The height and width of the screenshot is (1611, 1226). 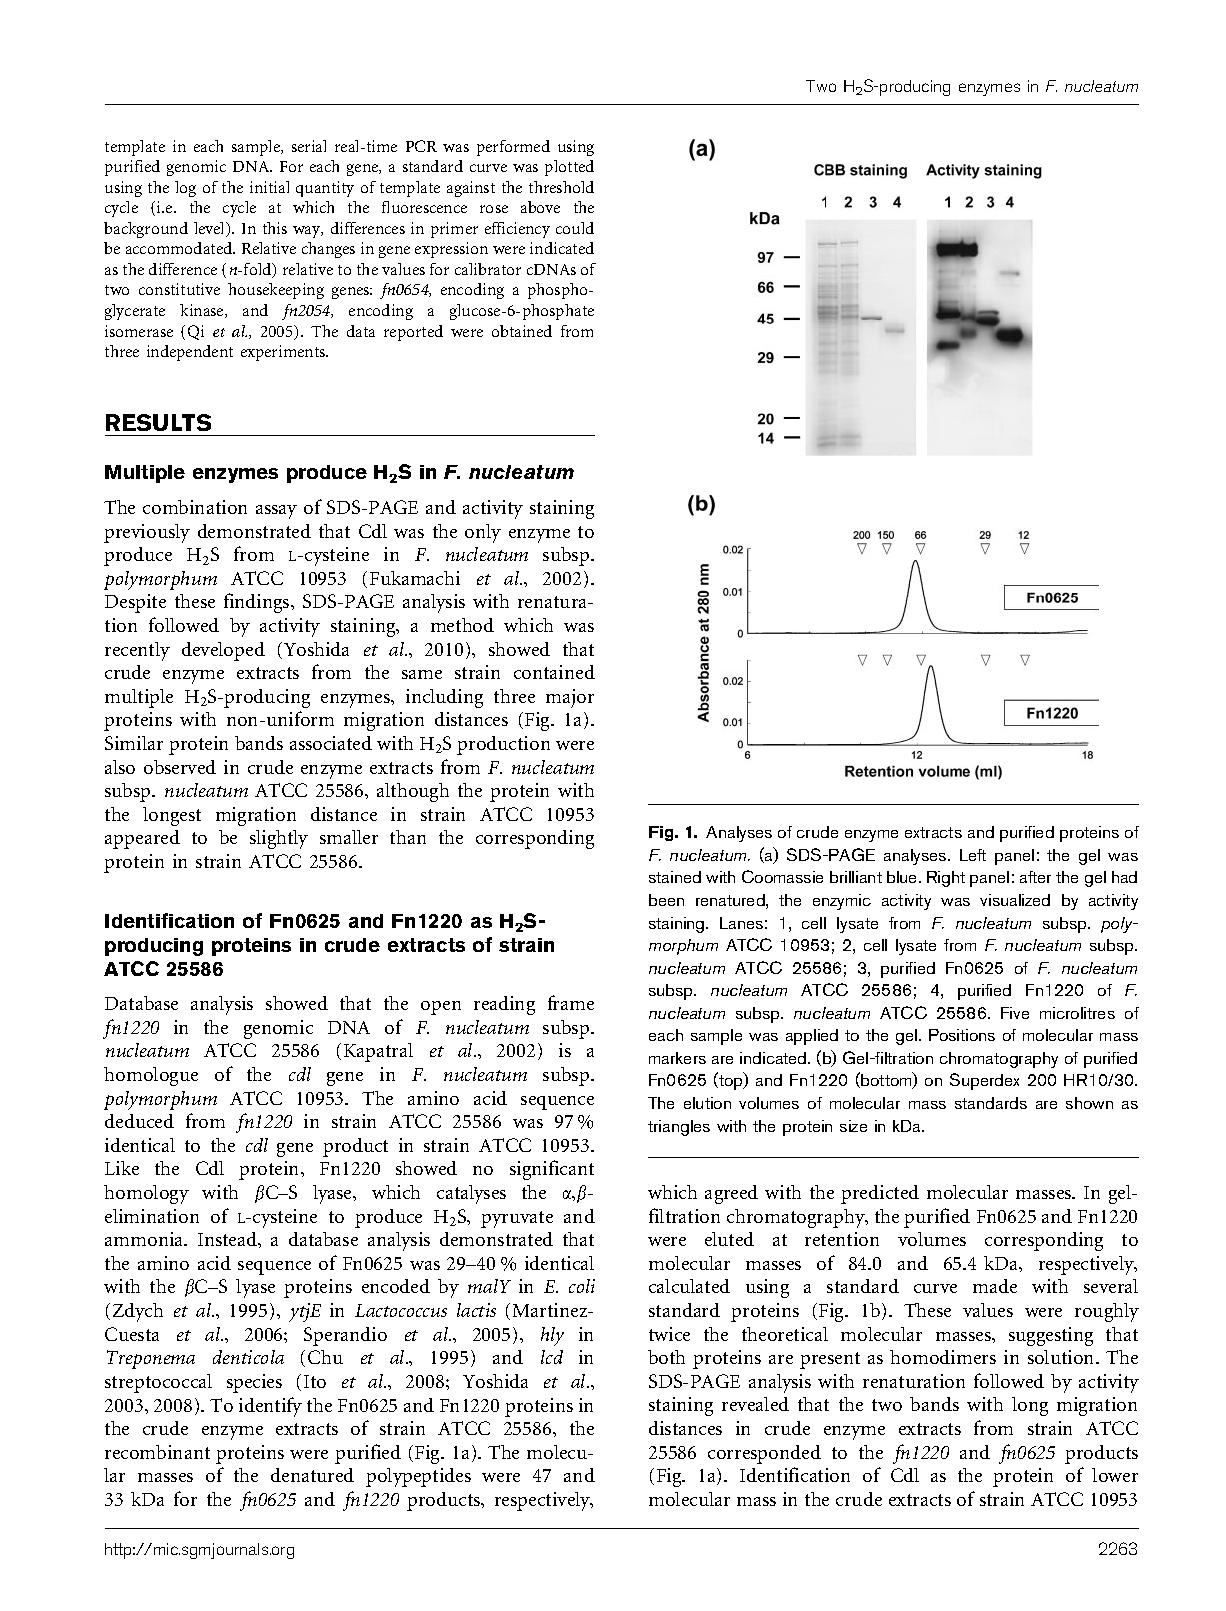 I want to click on Five, so click(x=1015, y=1013).
